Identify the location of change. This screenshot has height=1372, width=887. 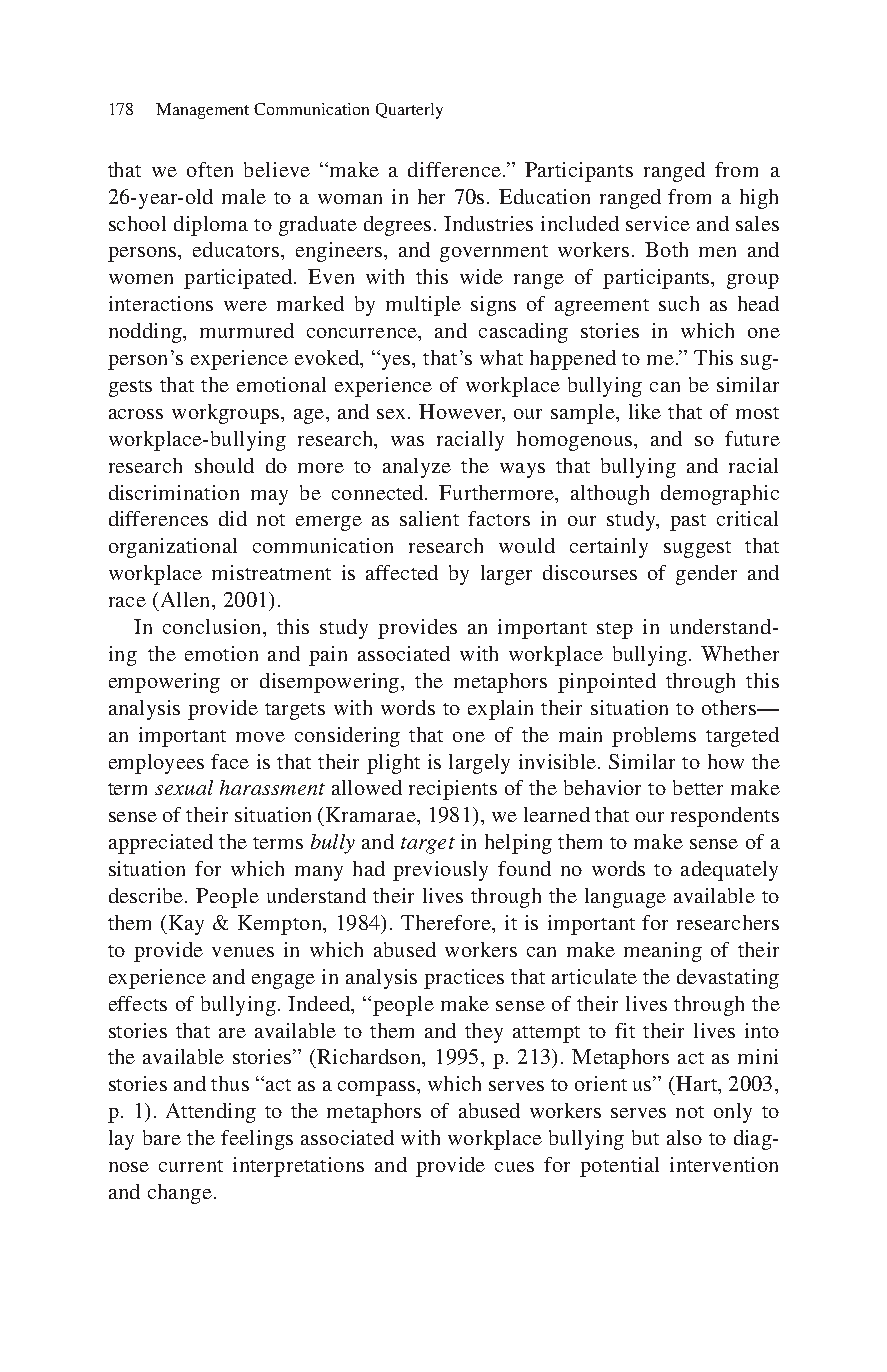
(180, 1194).
